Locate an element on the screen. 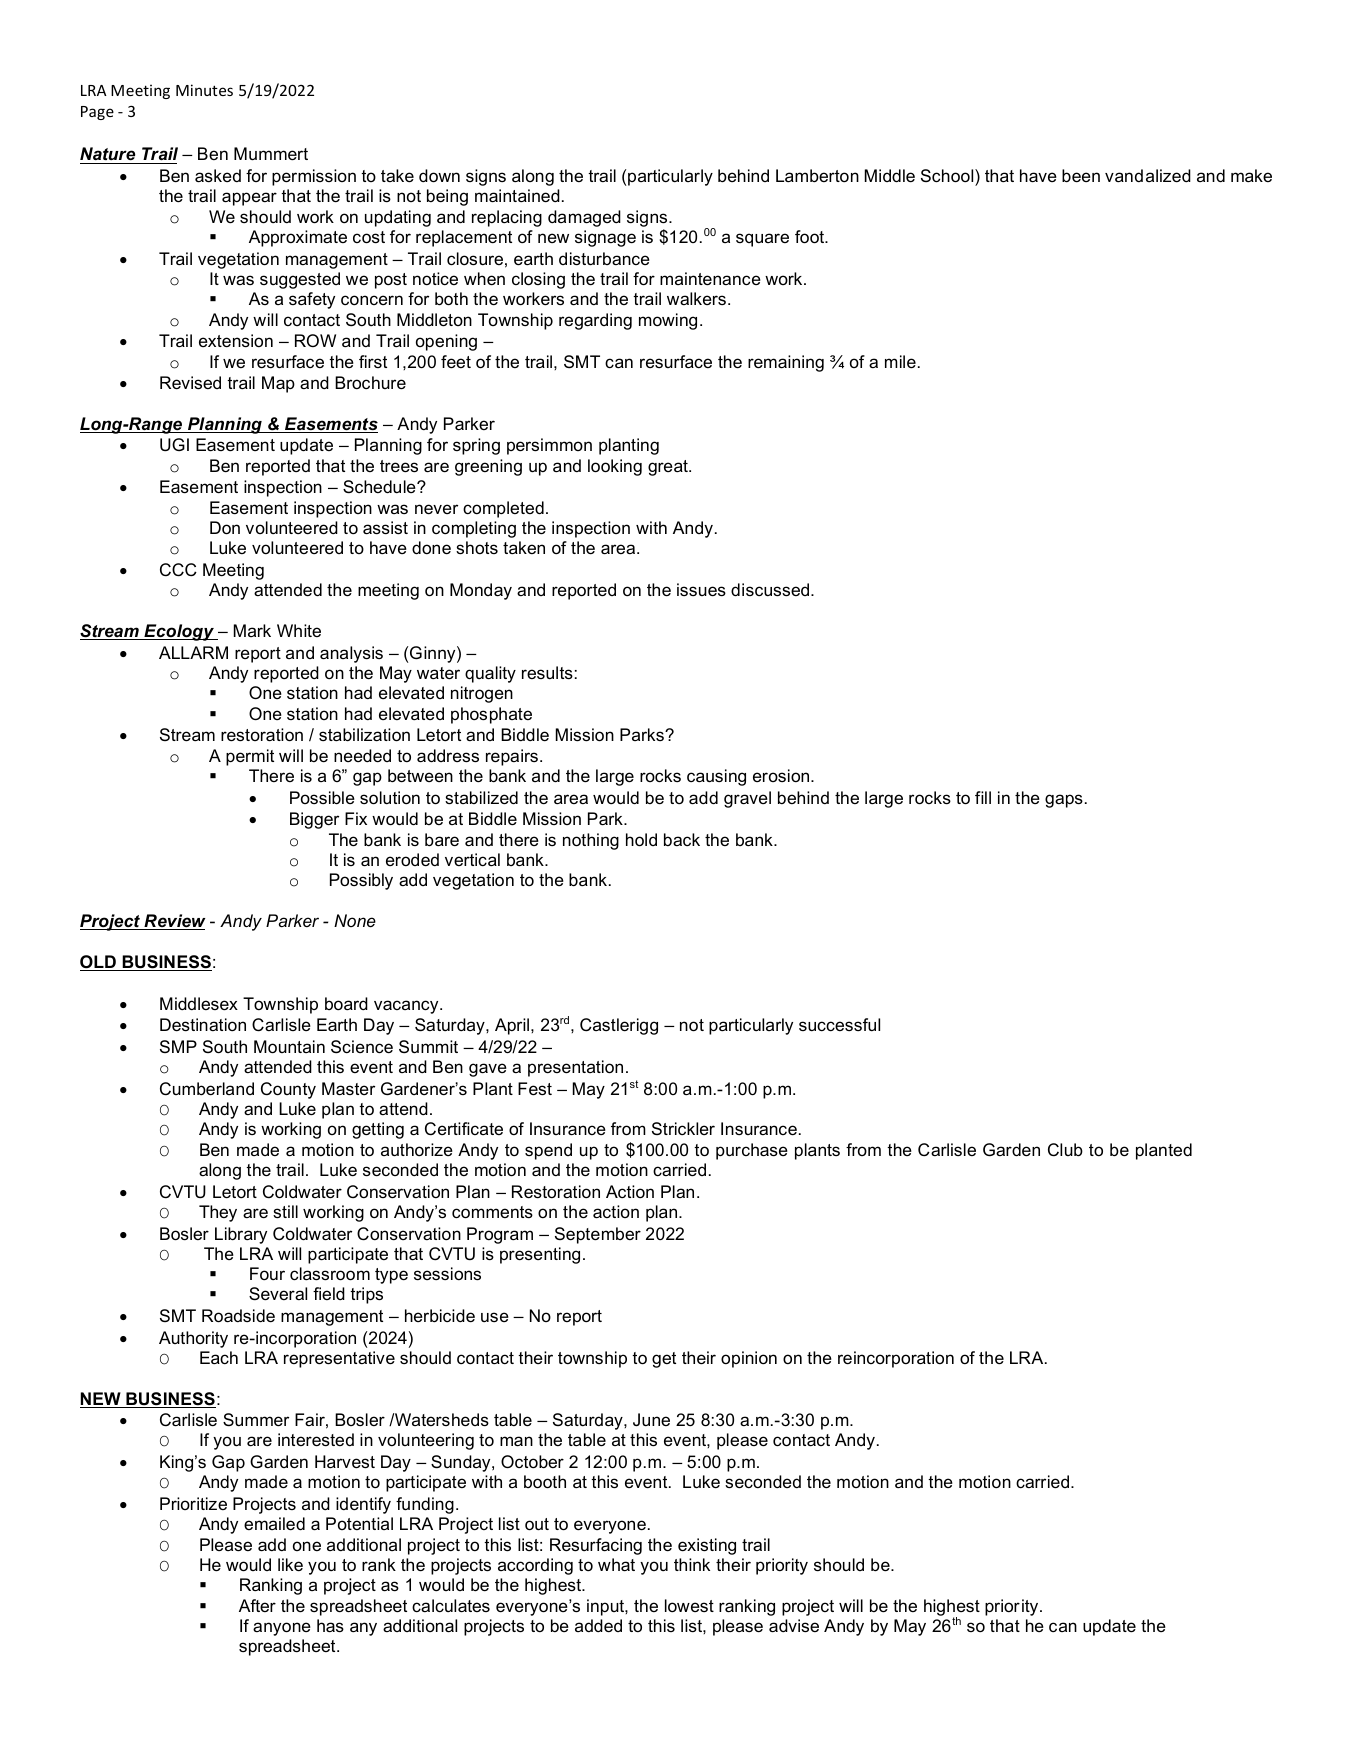  think is located at coordinates (692, 1564).
